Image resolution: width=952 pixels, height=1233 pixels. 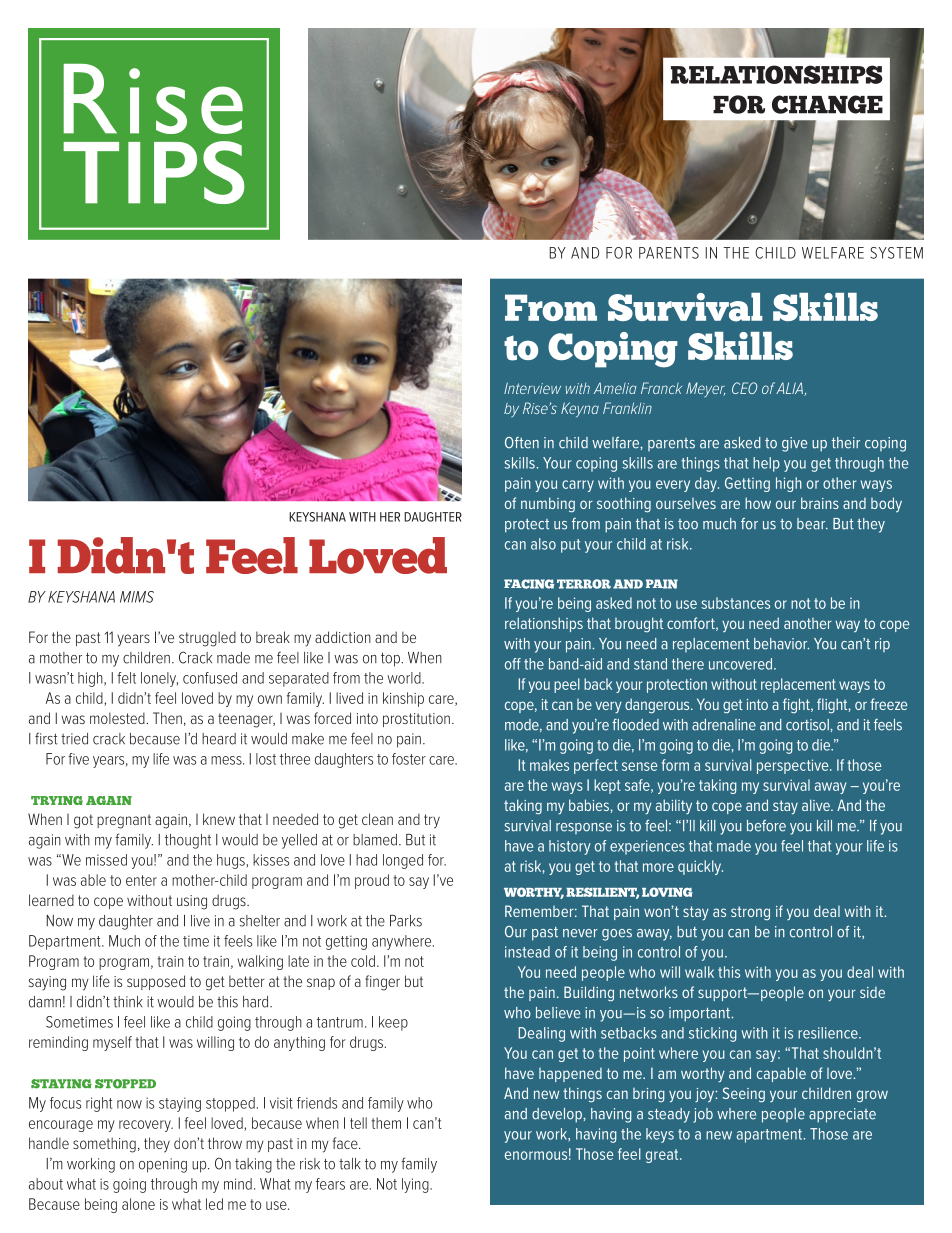 What do you see at coordinates (522, 443) in the screenshot?
I see `Often` at bounding box center [522, 443].
